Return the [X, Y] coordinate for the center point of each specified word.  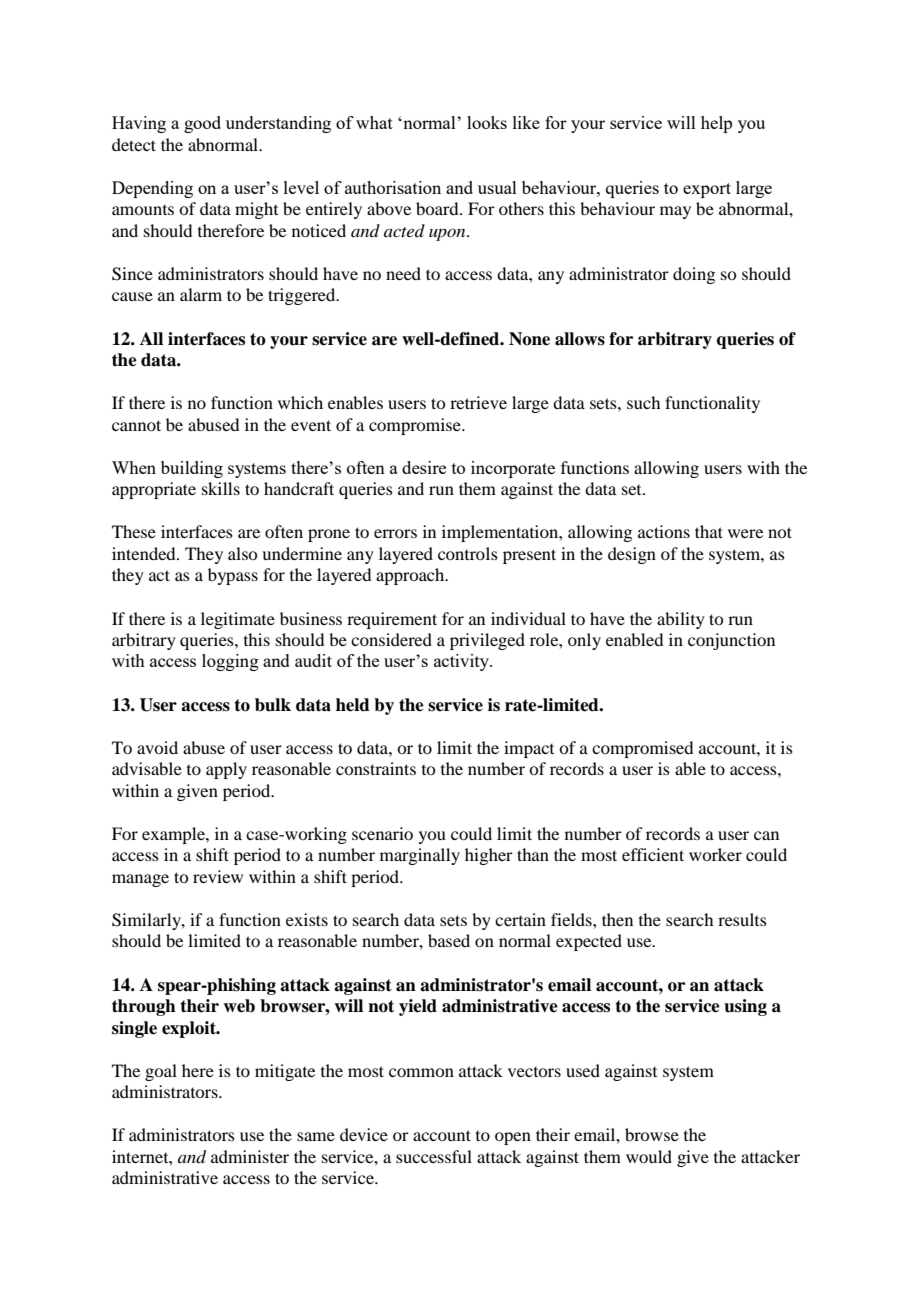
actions [664, 531]
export [707, 190]
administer [250, 1156]
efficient [653, 854]
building [192, 469]
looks [487, 122]
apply [226, 770]
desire [424, 467]
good [202, 124]
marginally [420, 856]
